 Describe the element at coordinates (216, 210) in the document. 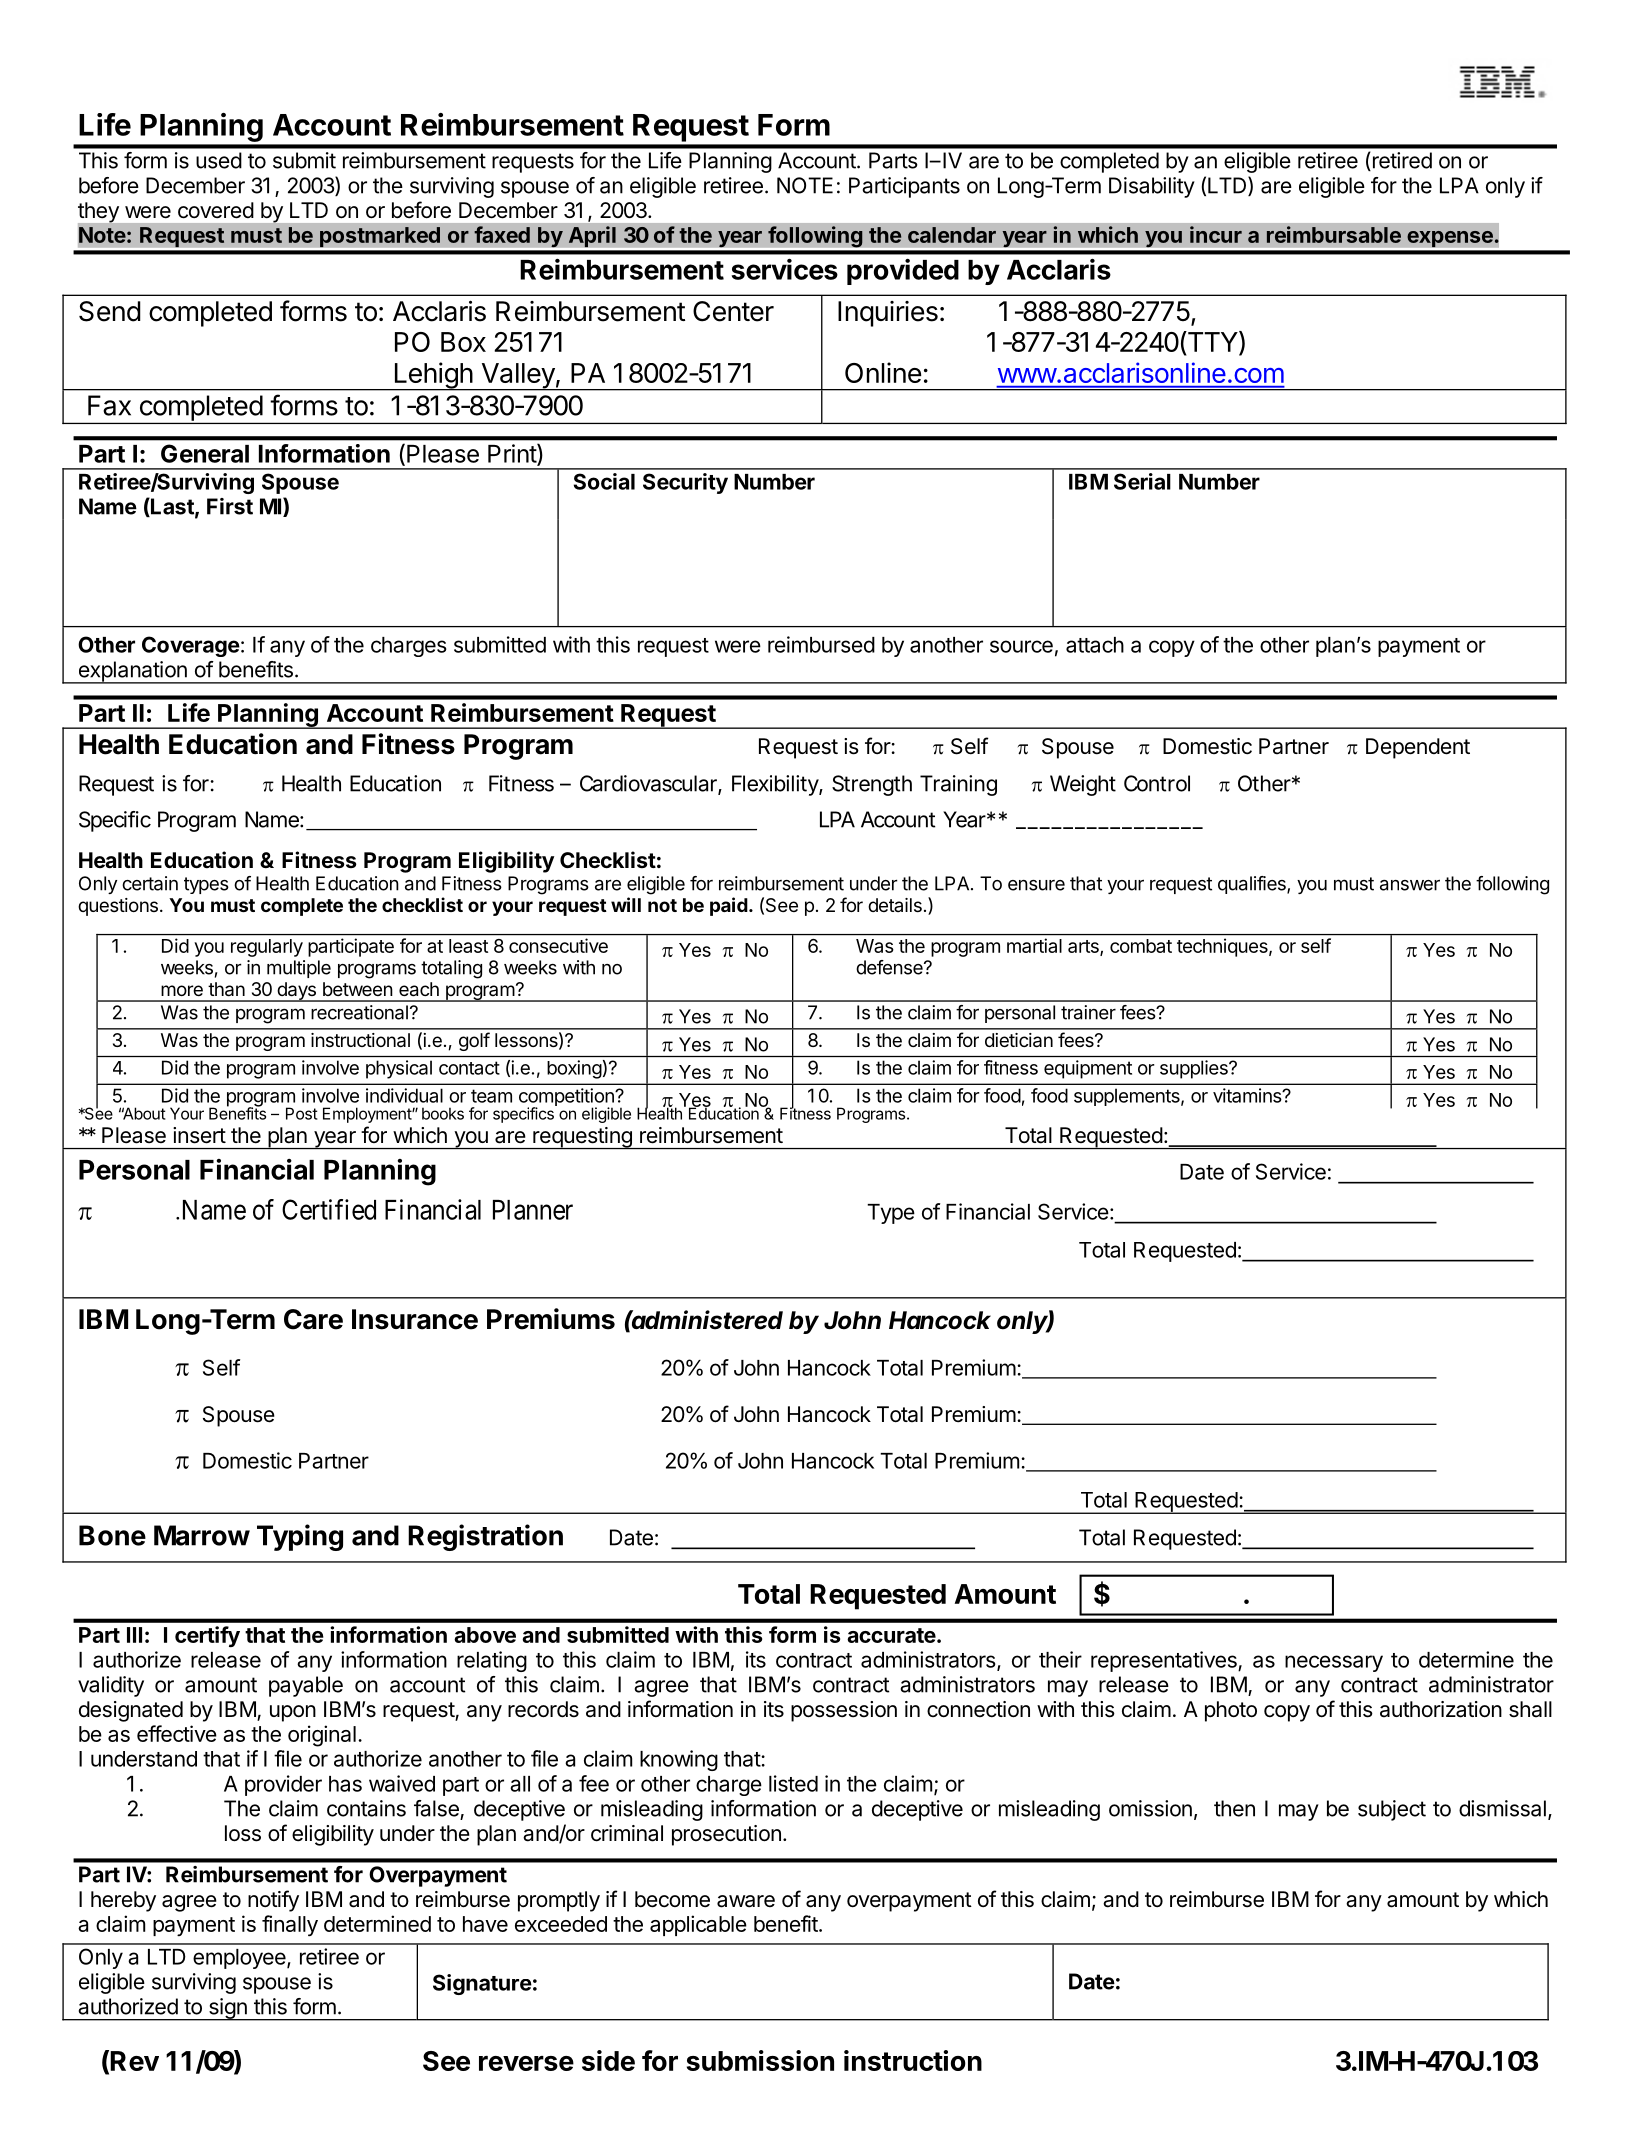

I see `covered` at that location.
